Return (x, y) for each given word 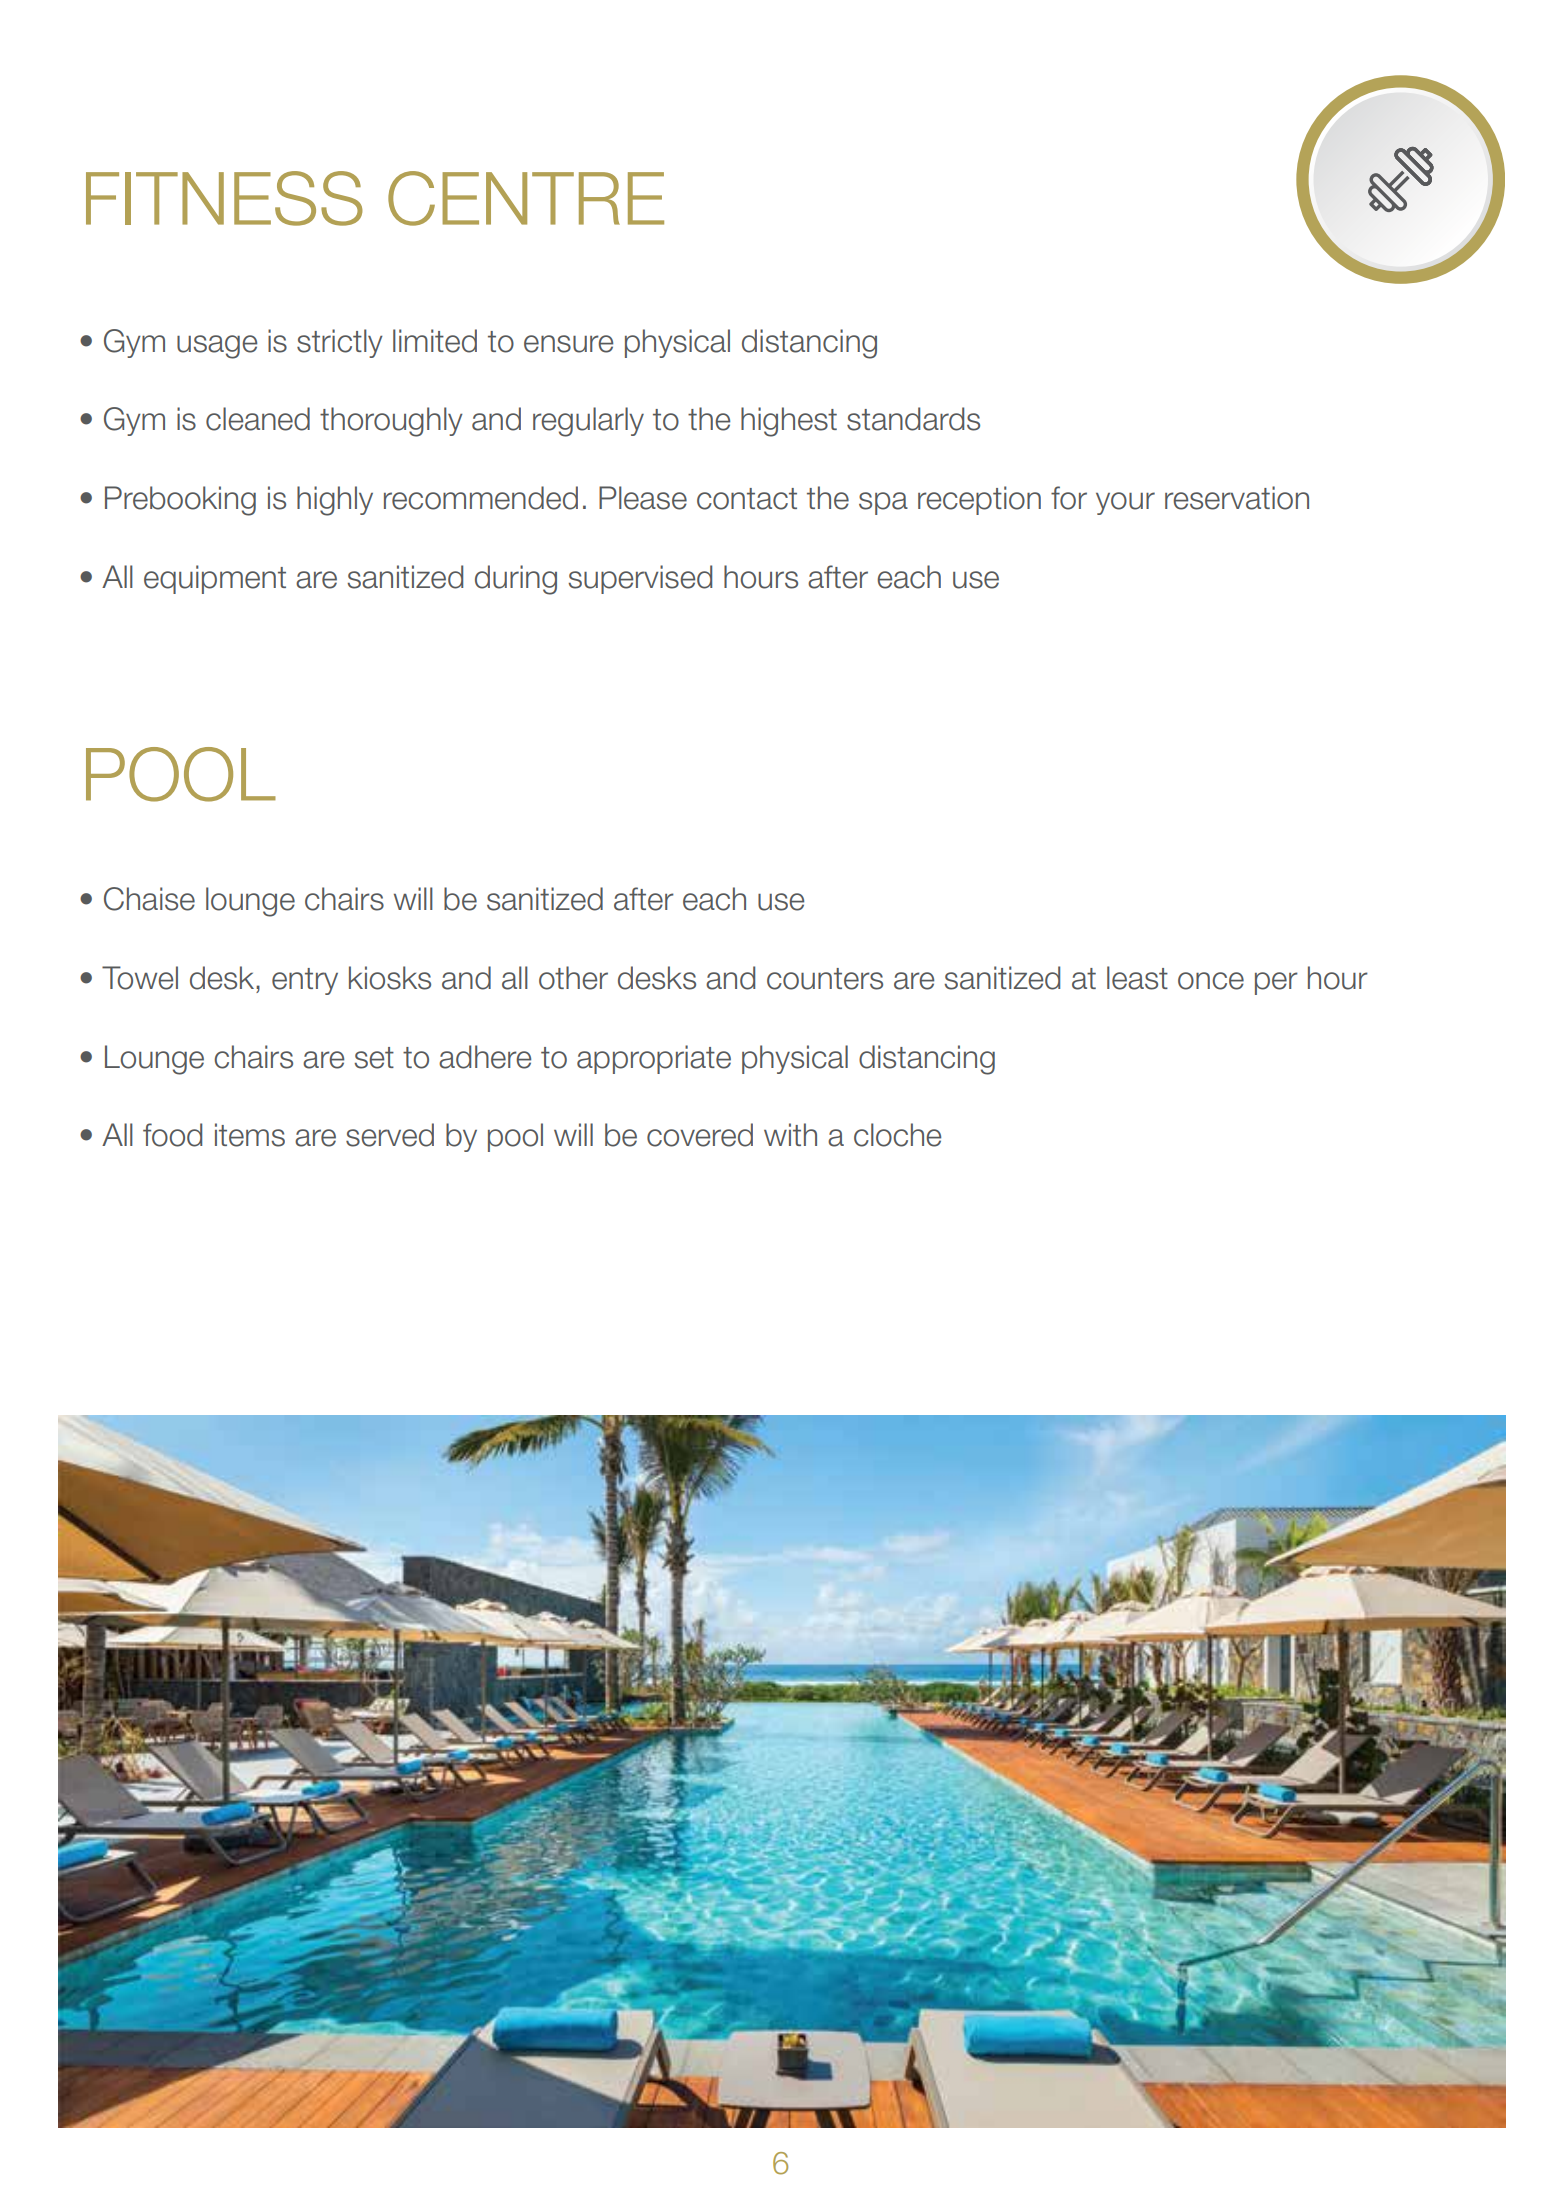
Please (643, 498)
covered (700, 1135)
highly (335, 501)
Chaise (149, 899)
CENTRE (526, 198)
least (1137, 978)
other (573, 978)
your (1125, 503)
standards (913, 419)
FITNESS (224, 198)
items (250, 1135)
